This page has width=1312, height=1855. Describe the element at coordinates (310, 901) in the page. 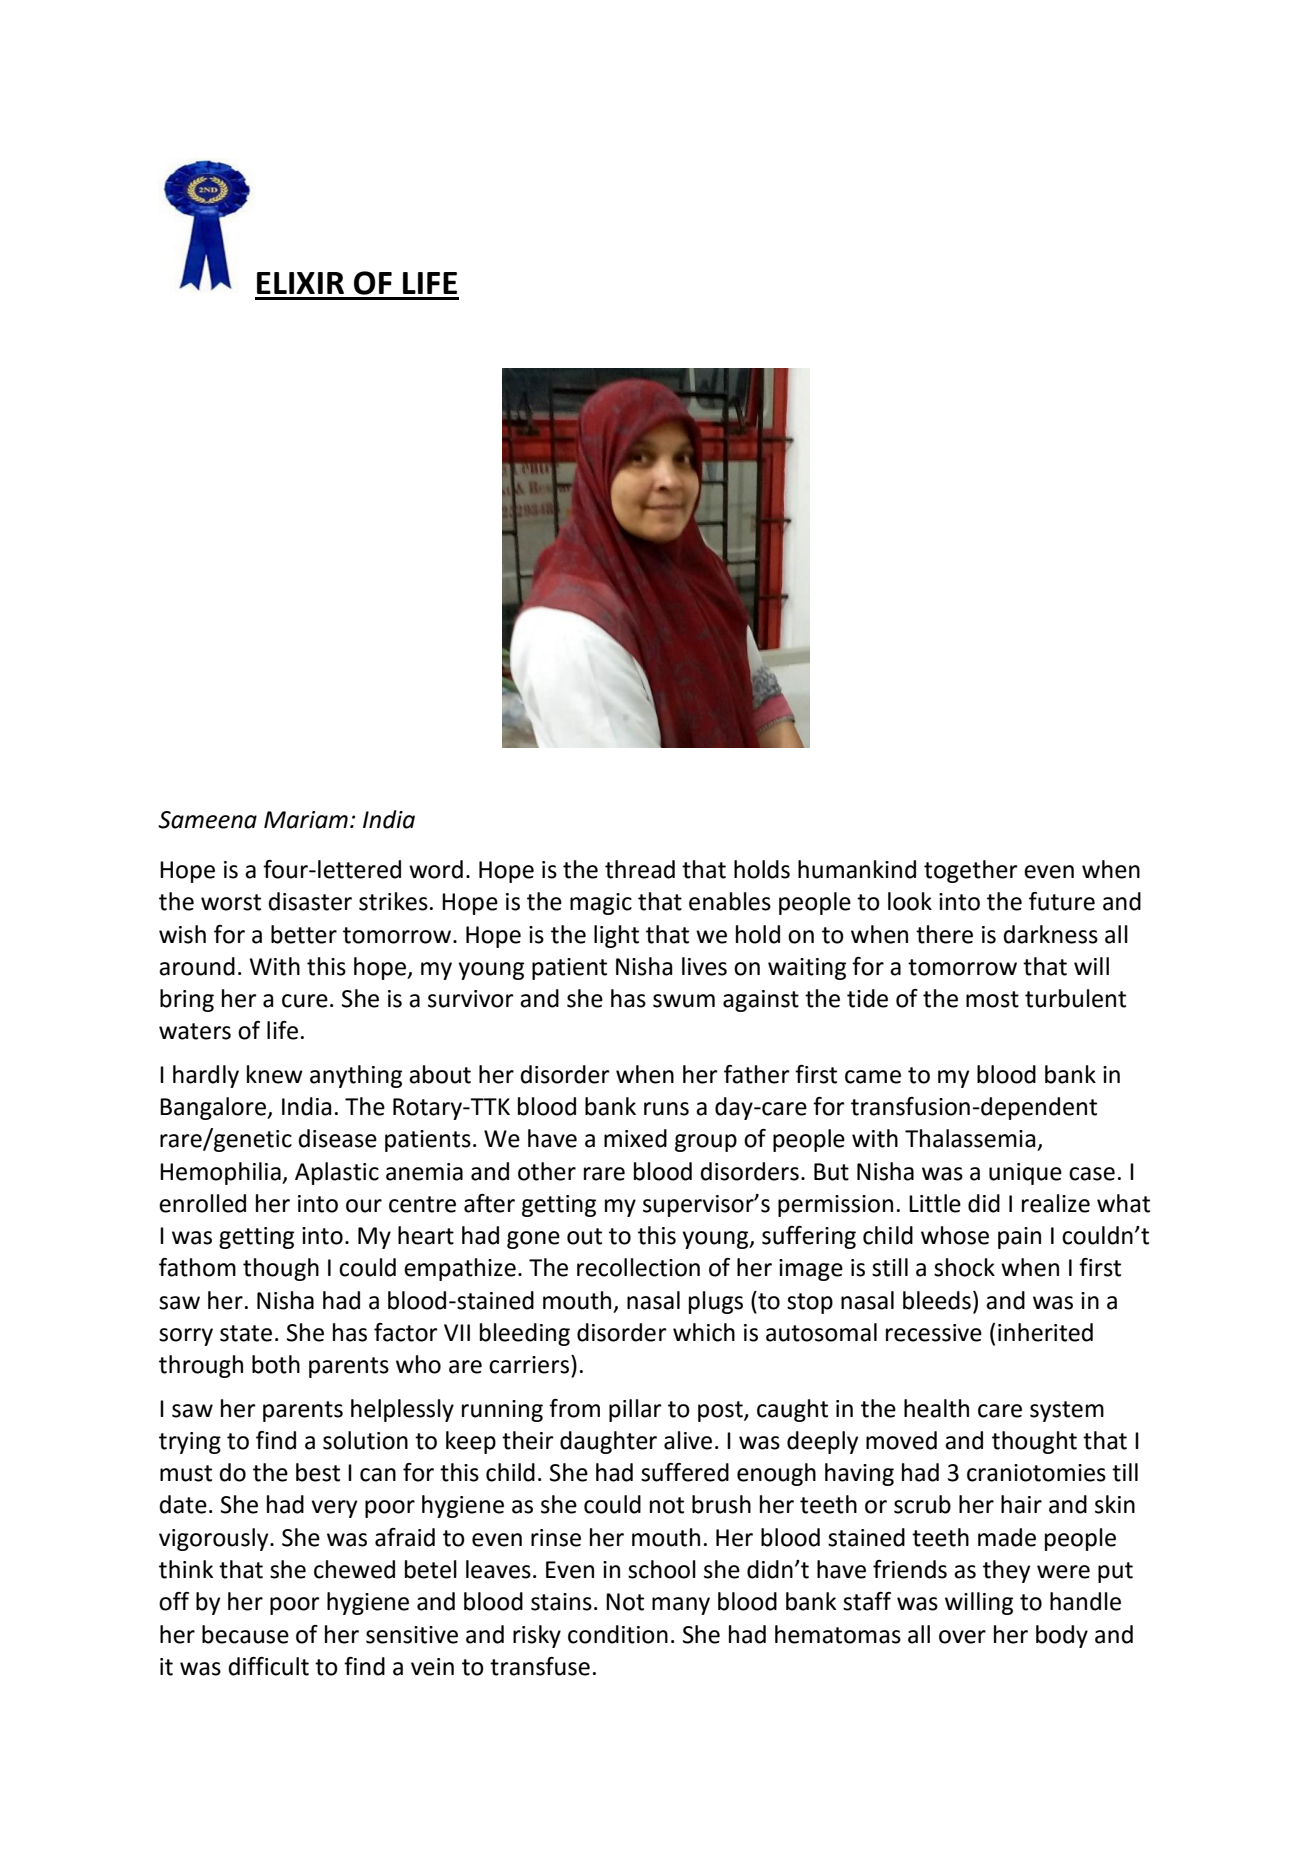

I see `disaster` at that location.
